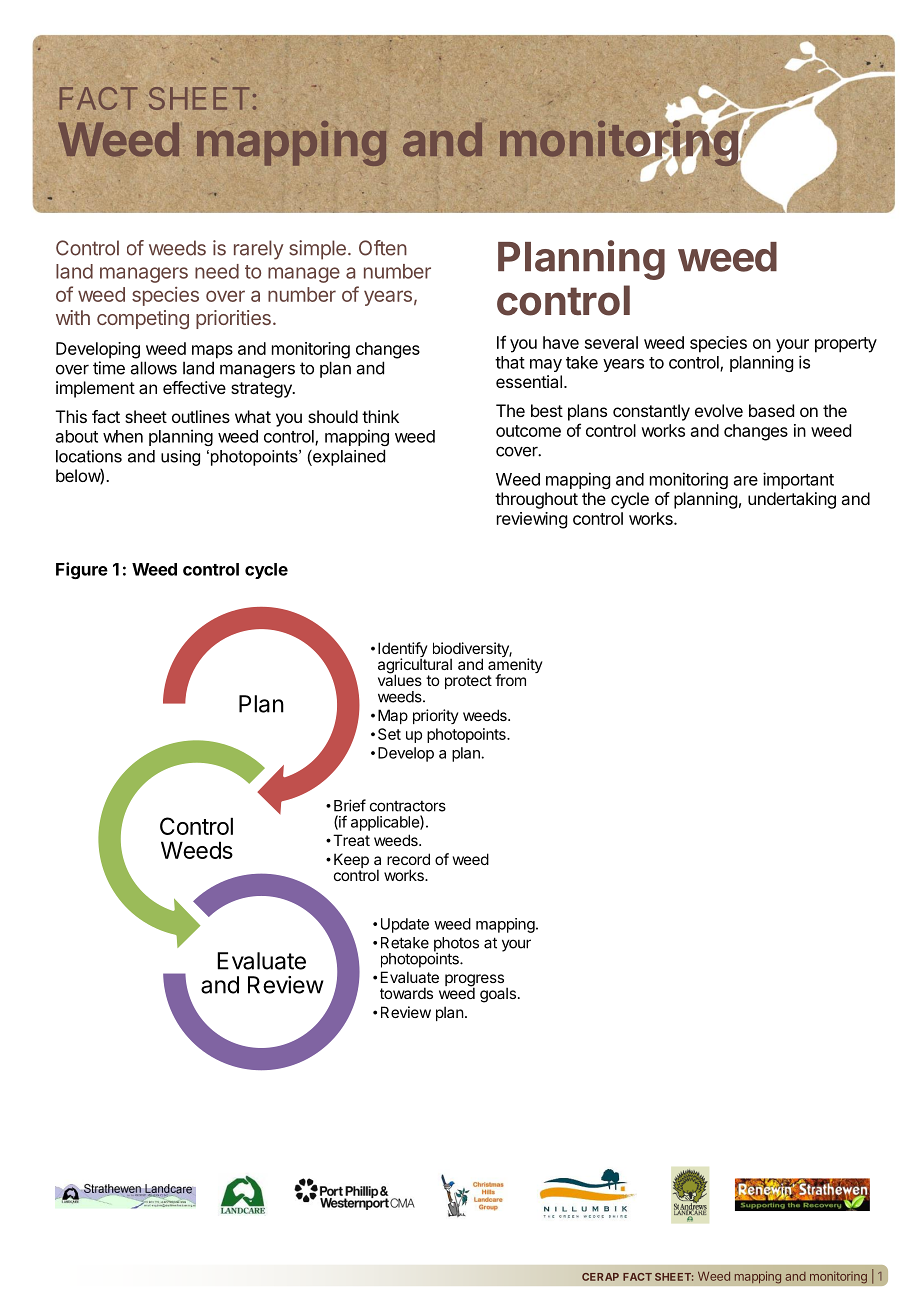 Image resolution: width=924 pixels, height=1309 pixels. Describe the element at coordinates (408, 806) in the screenshot. I see `contractors` at that location.
